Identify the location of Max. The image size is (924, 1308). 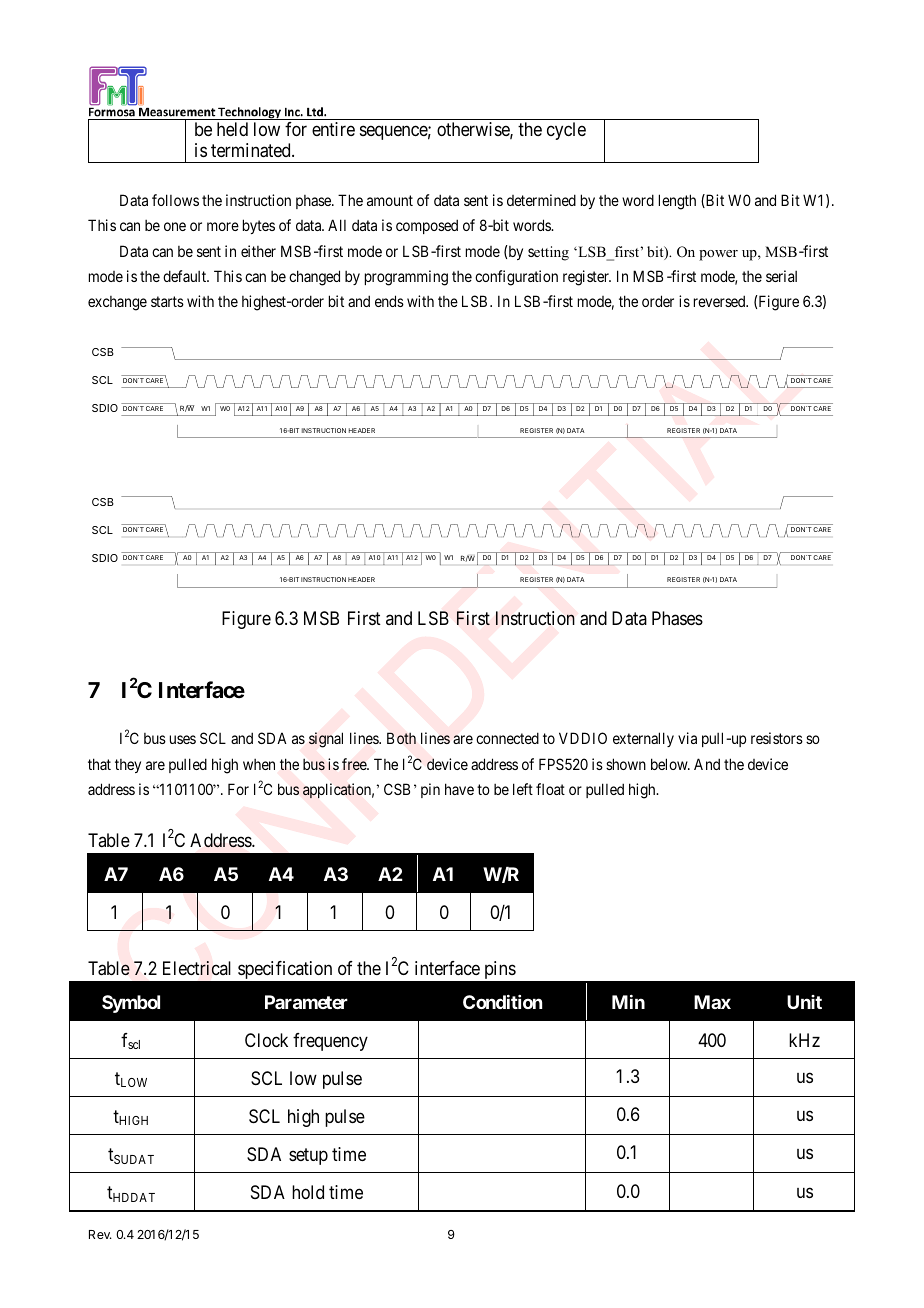
(712, 1002).
